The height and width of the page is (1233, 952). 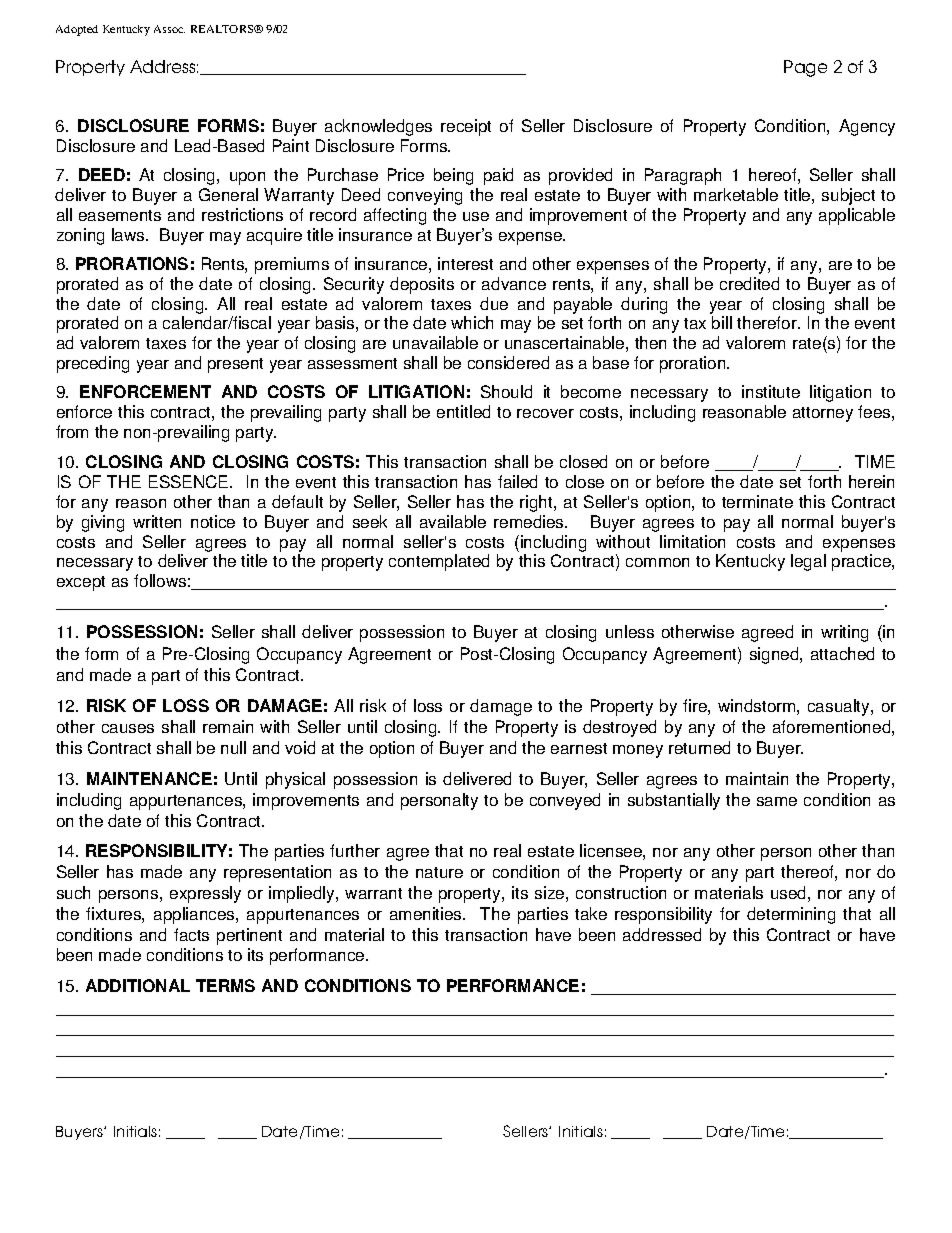 What do you see at coordinates (466, 127) in the page?
I see `receipt` at bounding box center [466, 127].
